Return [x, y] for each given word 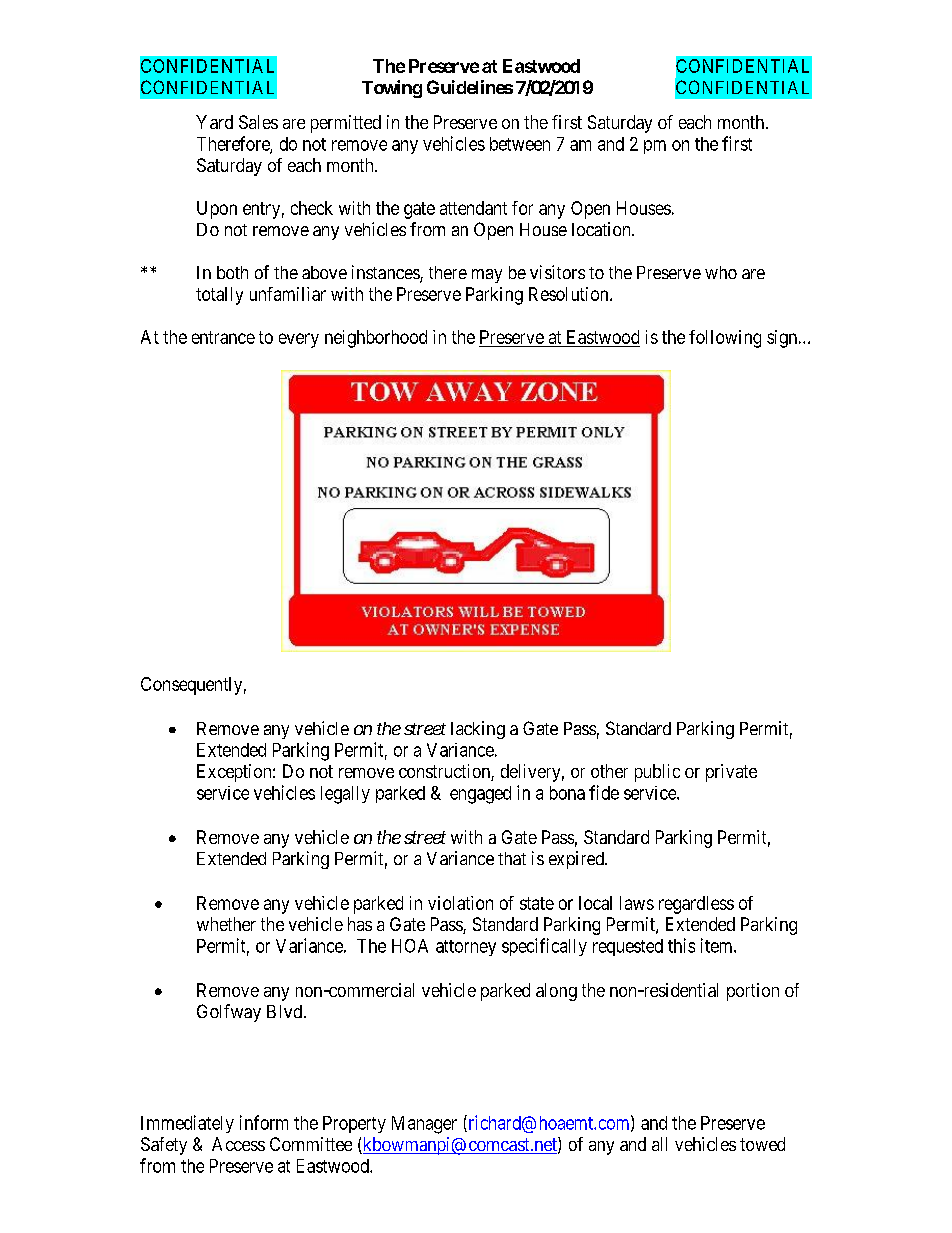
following [725, 339]
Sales [258, 122]
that [512, 858]
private [731, 773]
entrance [223, 337]
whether [226, 924]
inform [264, 1122]
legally [345, 795]
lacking [478, 730]
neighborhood [376, 339]
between [520, 144]
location [602, 229]
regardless [696, 905]
